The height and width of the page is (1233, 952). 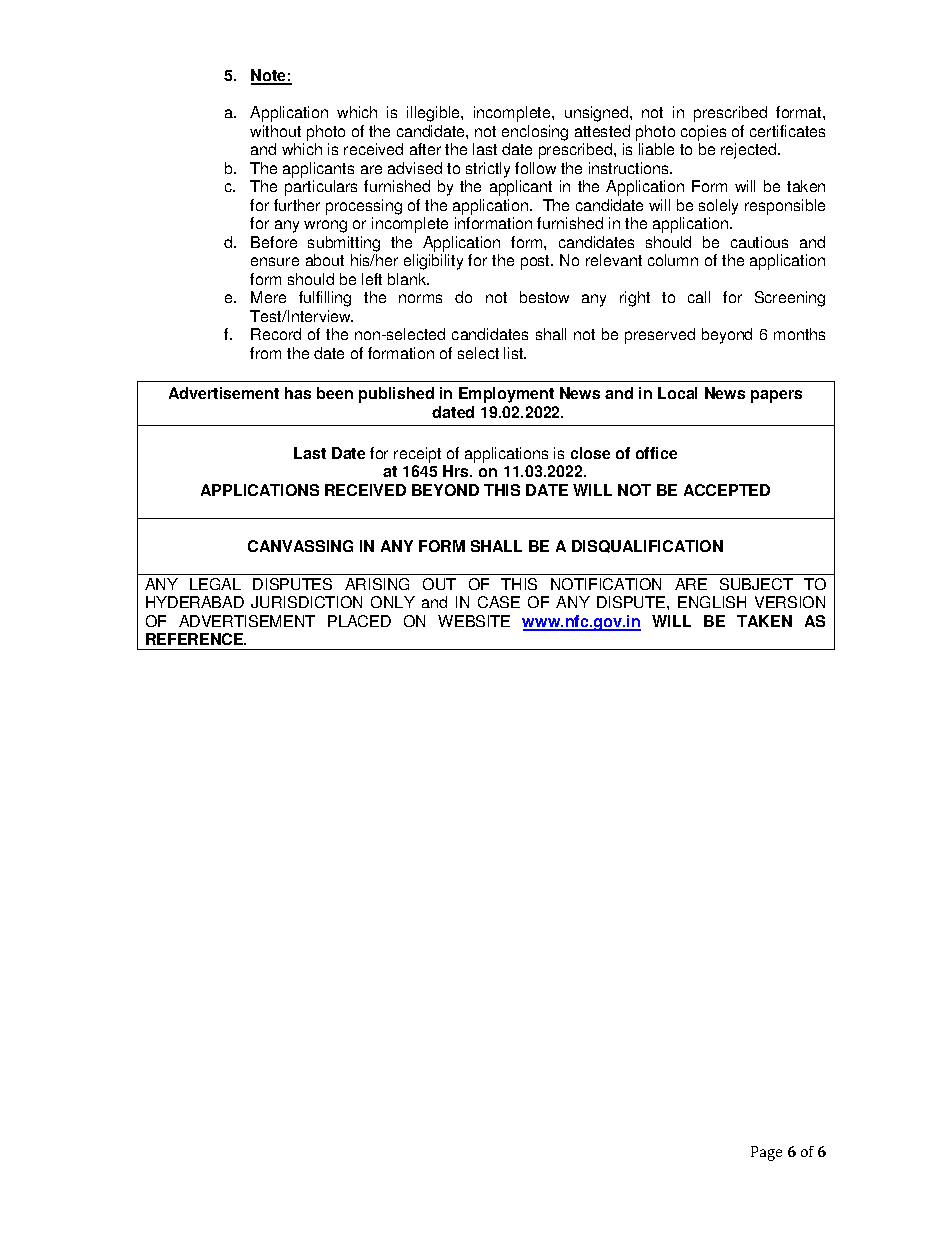 What do you see at coordinates (359, 621) in the page?
I see `PLACED` at bounding box center [359, 621].
